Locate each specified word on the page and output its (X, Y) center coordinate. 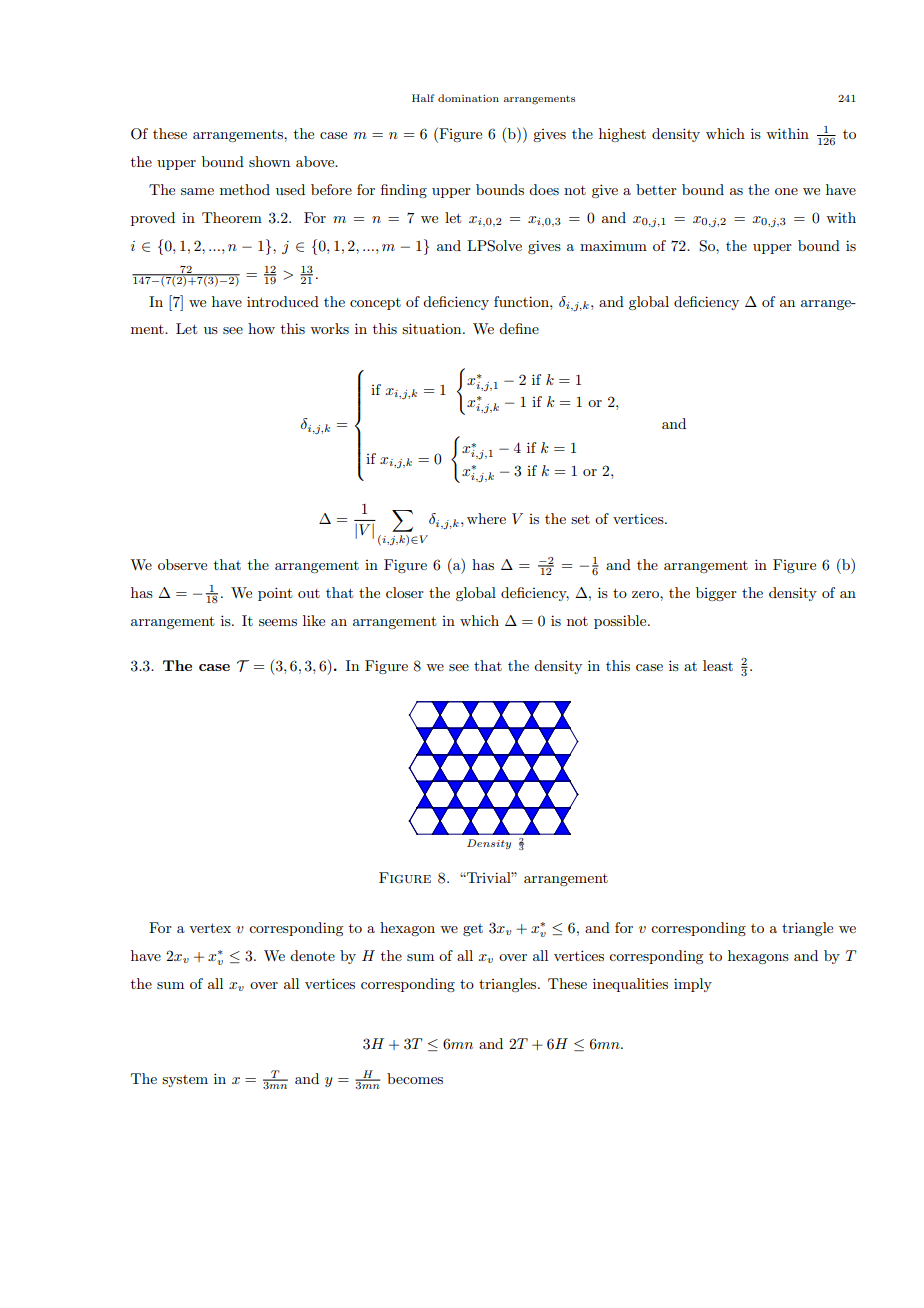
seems (278, 622)
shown (269, 161)
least (718, 665)
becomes (415, 1078)
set (580, 519)
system (185, 1081)
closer (405, 592)
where (486, 518)
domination (468, 98)
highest (622, 135)
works (329, 328)
